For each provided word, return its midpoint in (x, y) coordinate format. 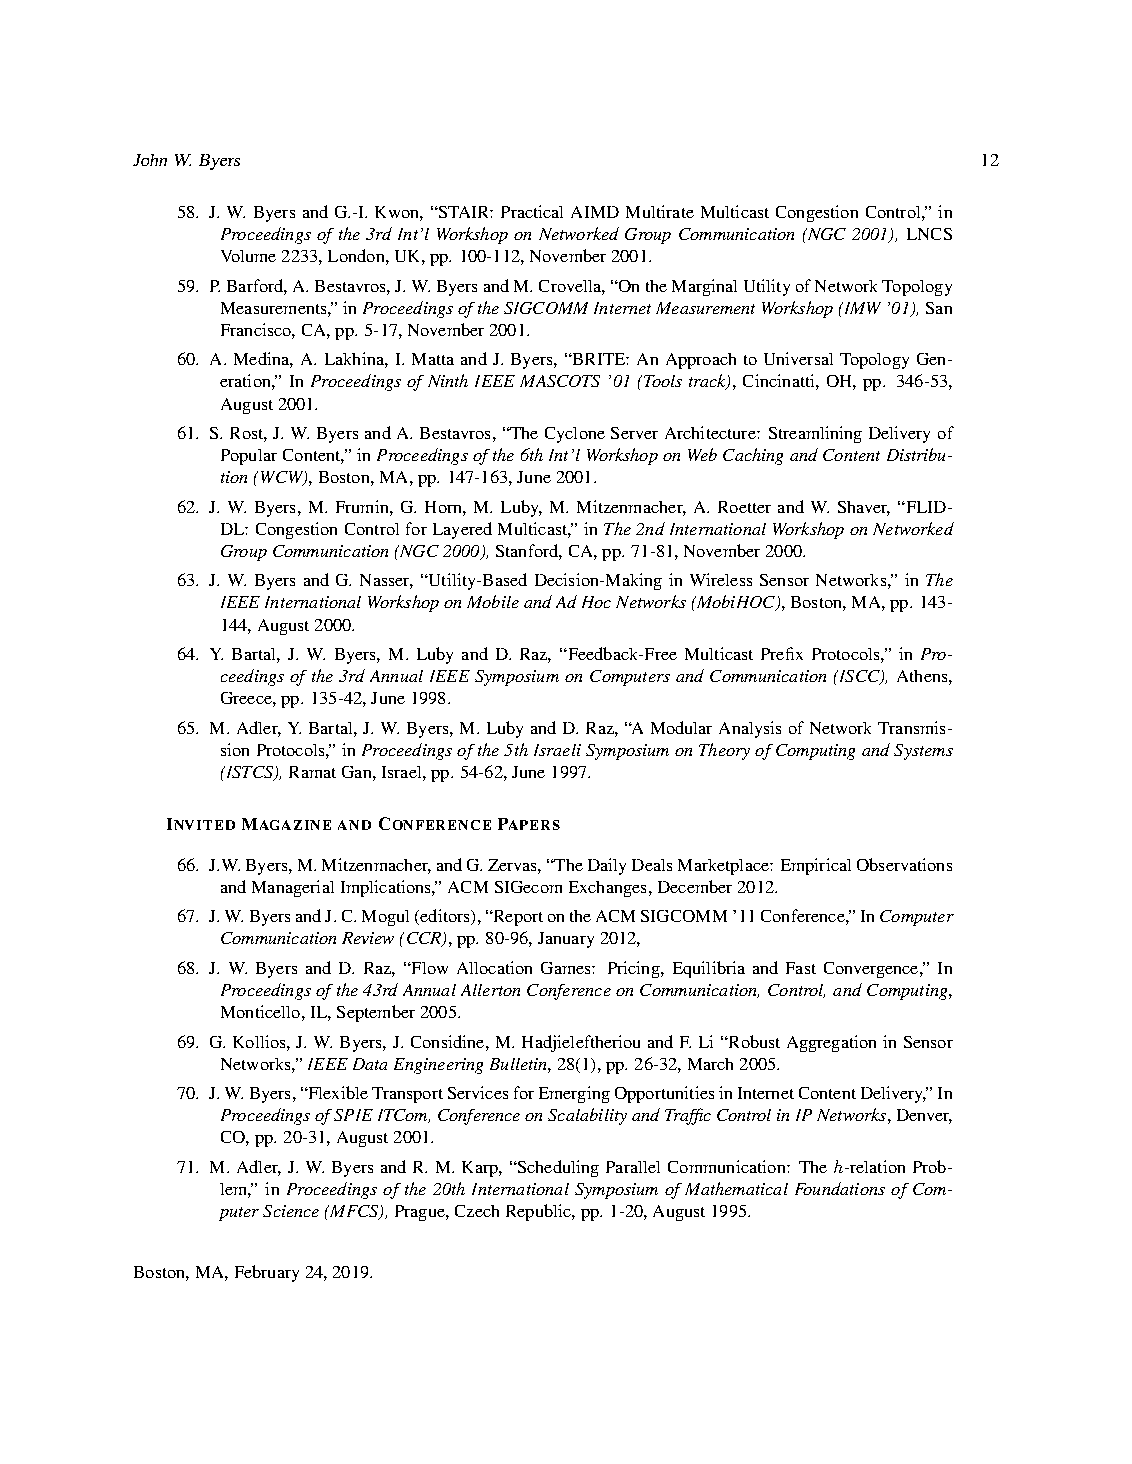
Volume (248, 256)
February (267, 1273)
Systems (923, 752)
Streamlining (815, 434)
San (939, 308)
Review (368, 938)
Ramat (312, 772)
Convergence (872, 970)
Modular (681, 727)
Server (634, 433)
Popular (249, 457)
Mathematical (736, 1188)
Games (567, 968)
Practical (532, 211)
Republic (539, 1212)
